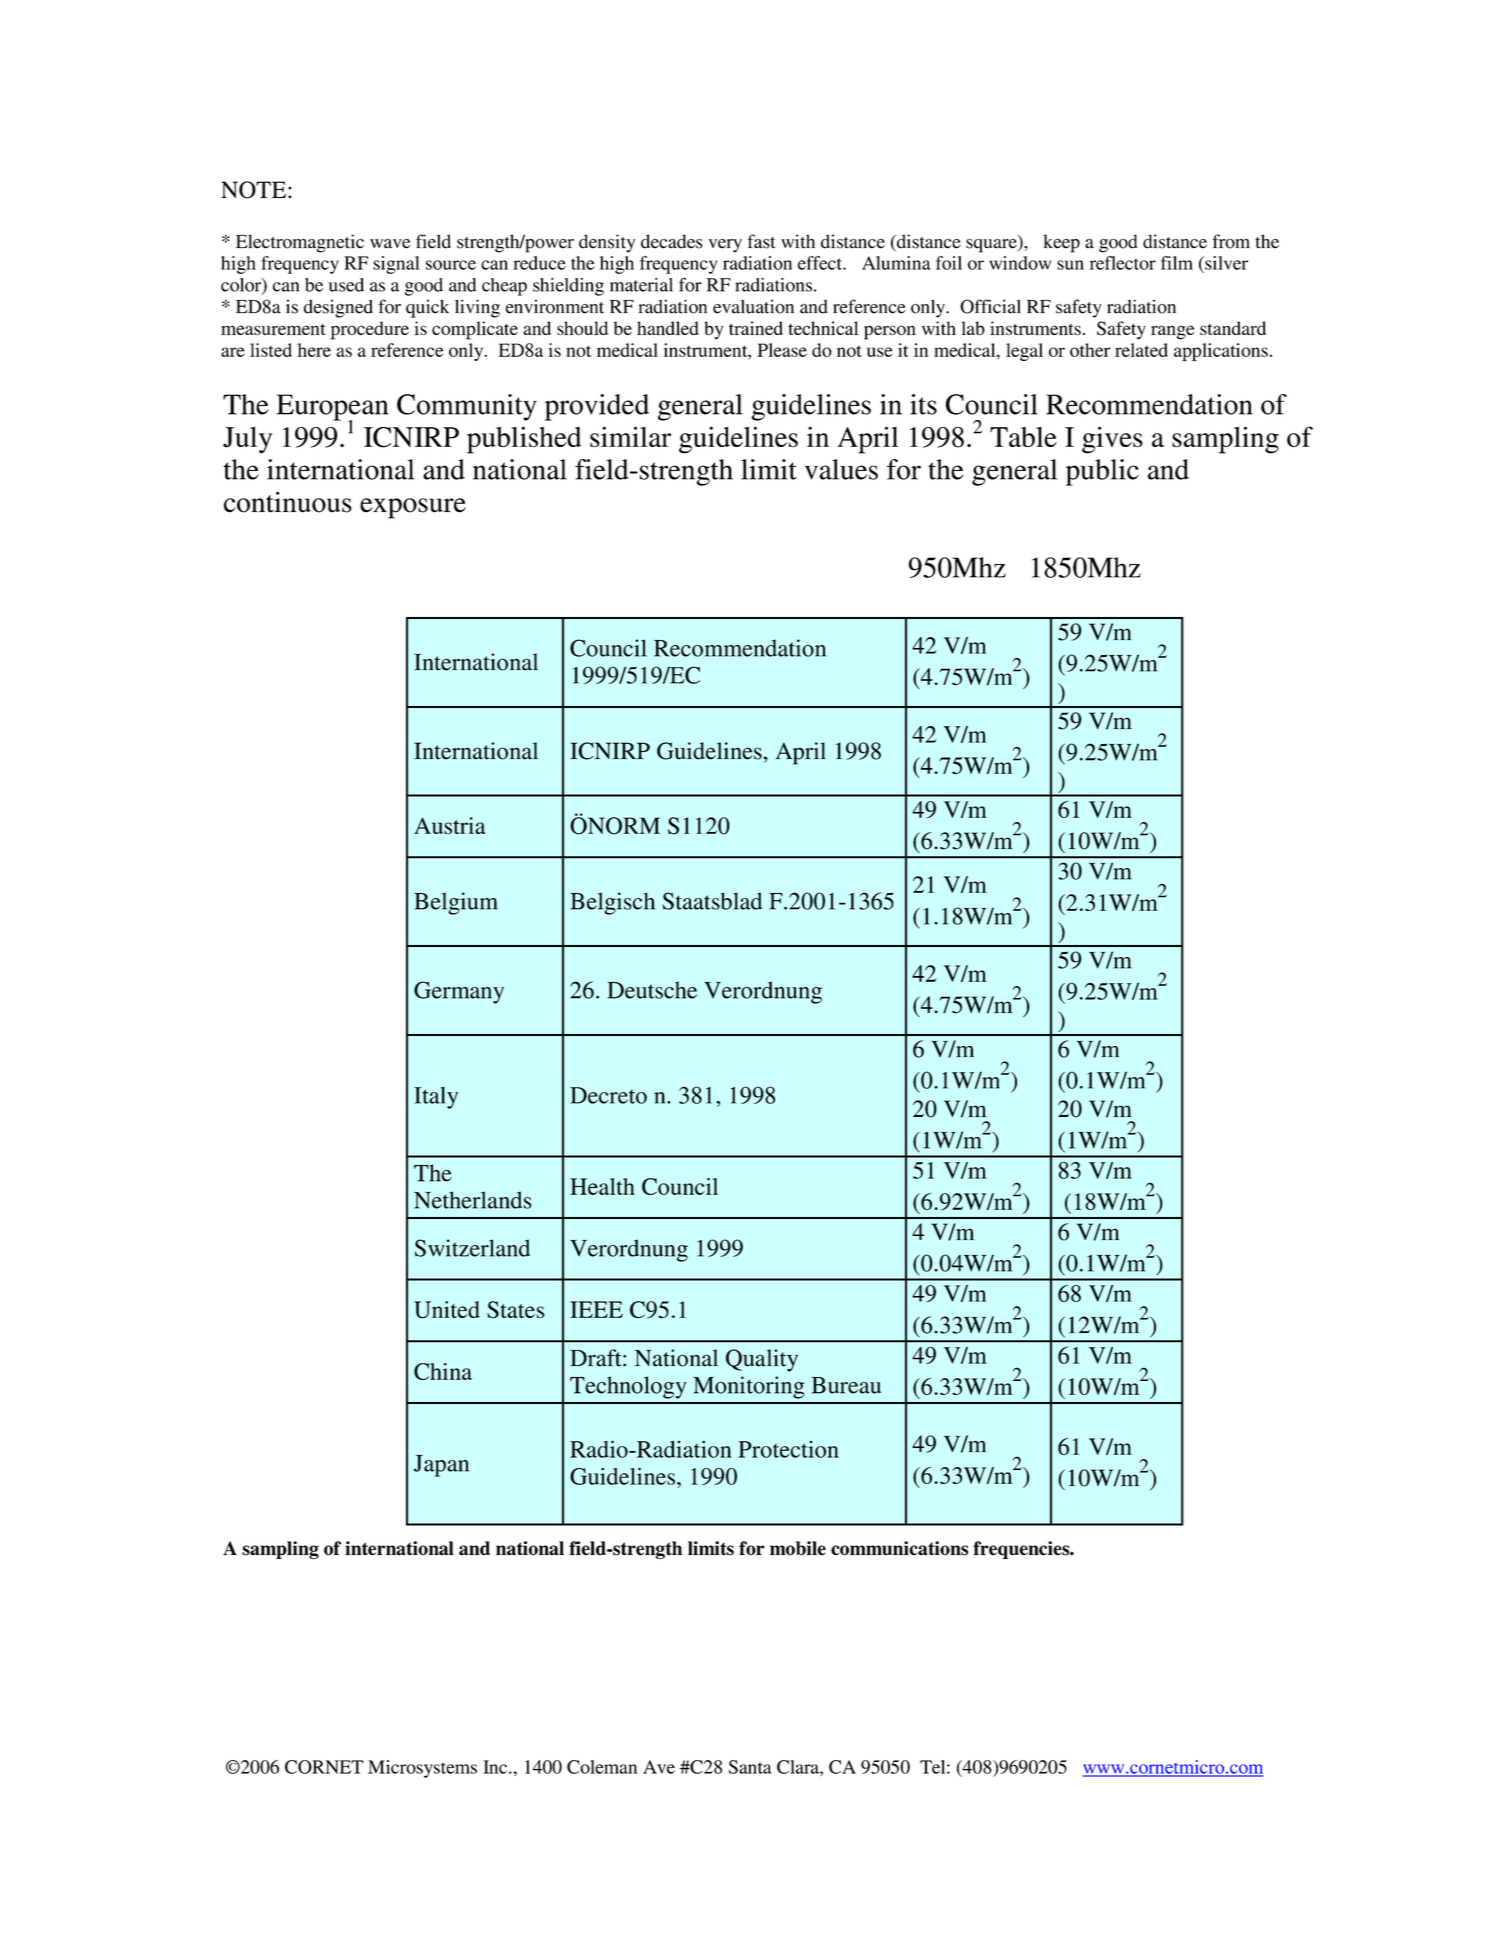  I want to click on reflector, so click(1123, 263).
